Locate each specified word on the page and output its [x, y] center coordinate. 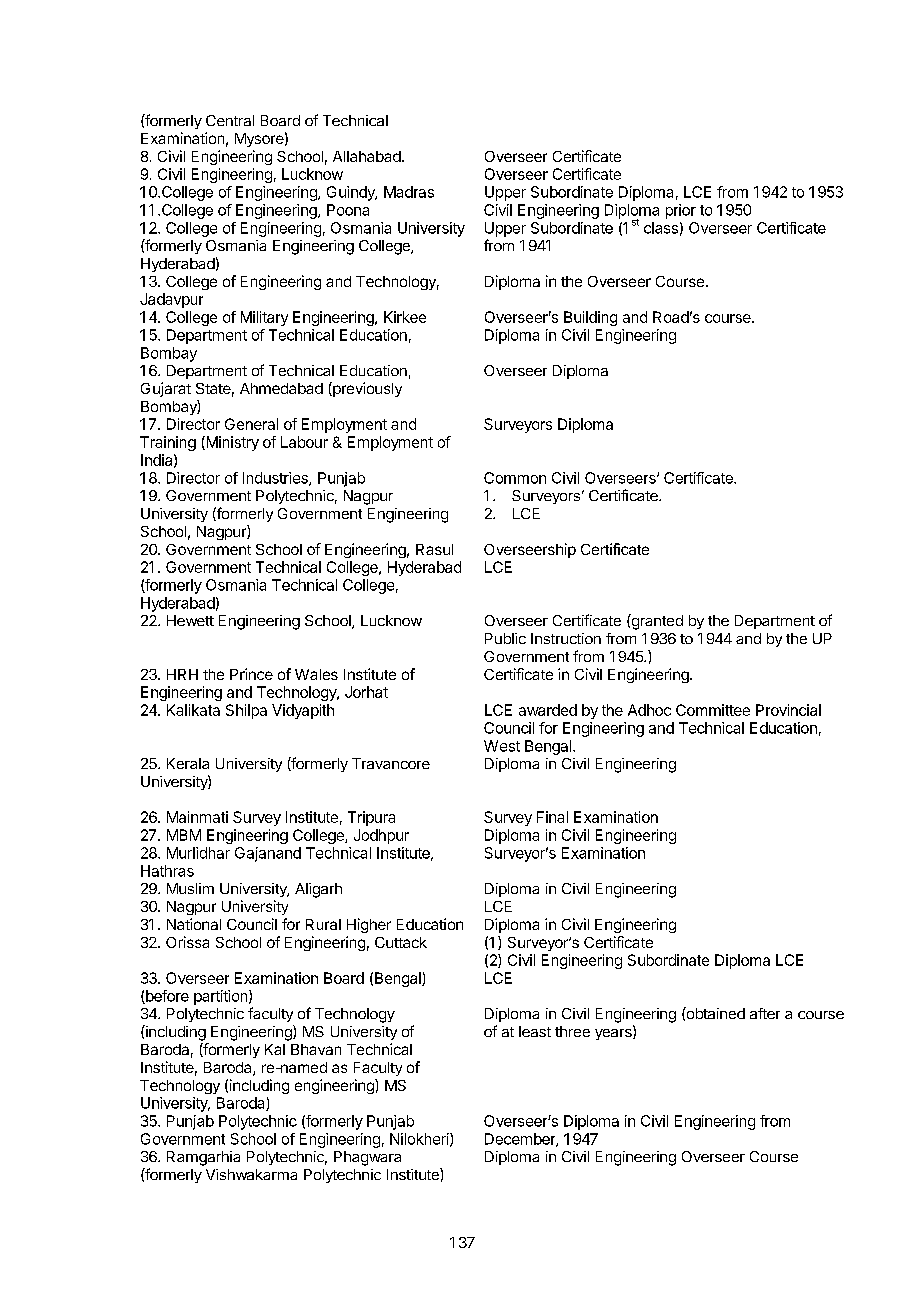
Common [515, 478]
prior [681, 211]
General [251, 424]
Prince [251, 674]
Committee [713, 710]
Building [590, 318]
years [614, 1033]
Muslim [190, 888]
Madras [409, 192]
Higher [369, 925]
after [765, 1013]
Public [505, 638]
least [535, 1031]
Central [230, 120]
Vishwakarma [251, 1174]
